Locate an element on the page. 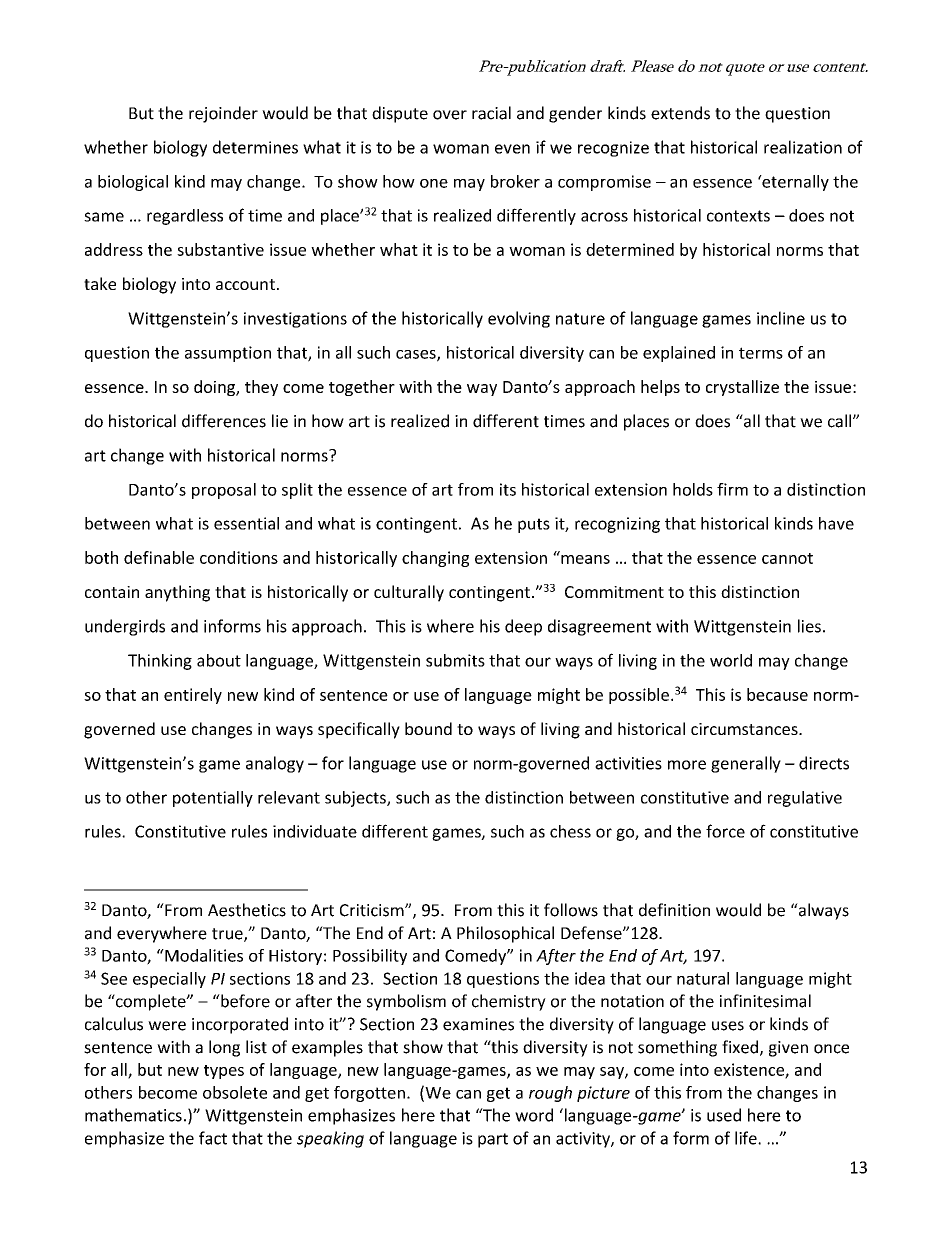 This document has width=952, height=1233. realization is located at coordinates (803, 147).
